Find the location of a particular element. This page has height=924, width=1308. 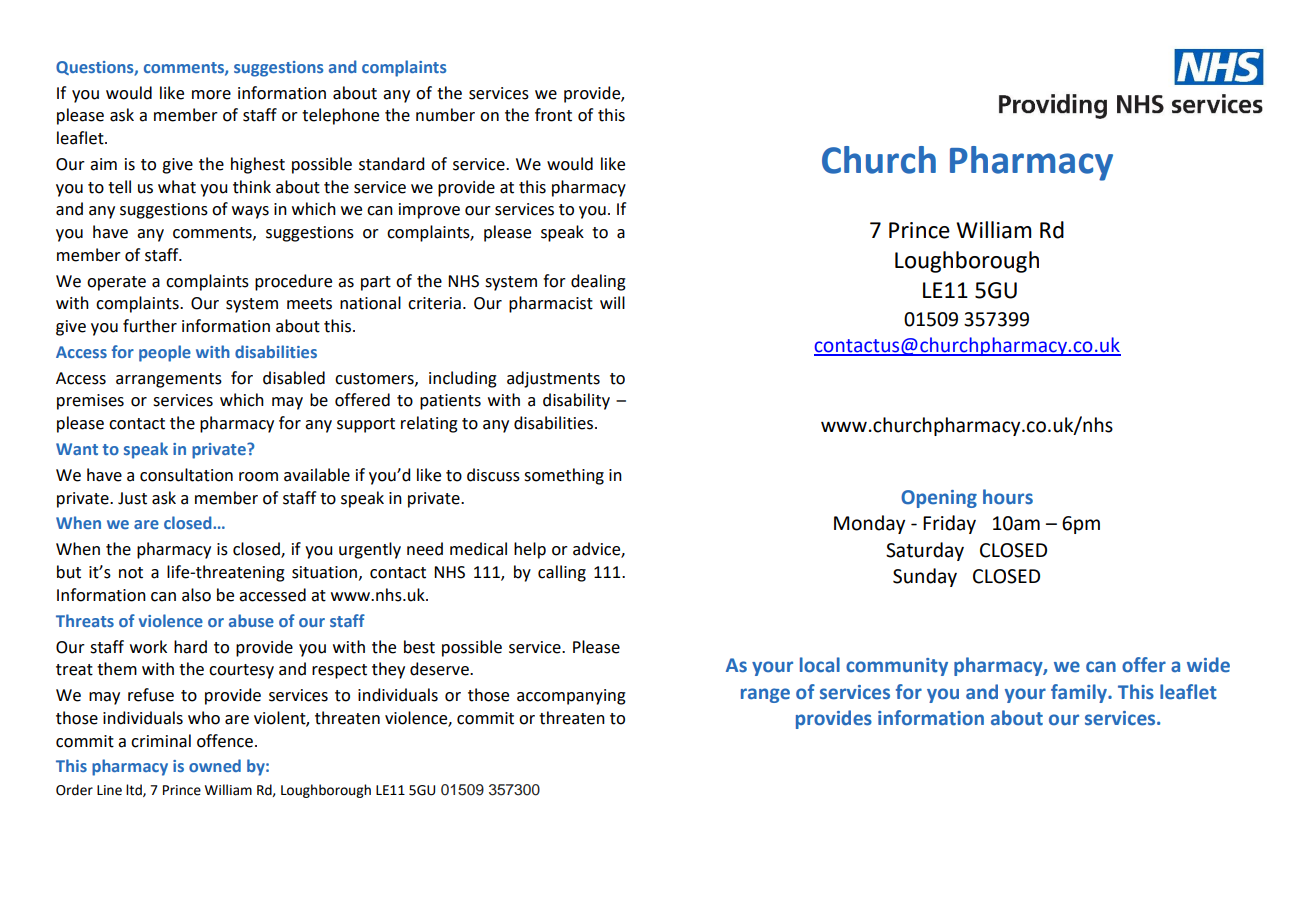

accompanying is located at coordinates (571, 697).
